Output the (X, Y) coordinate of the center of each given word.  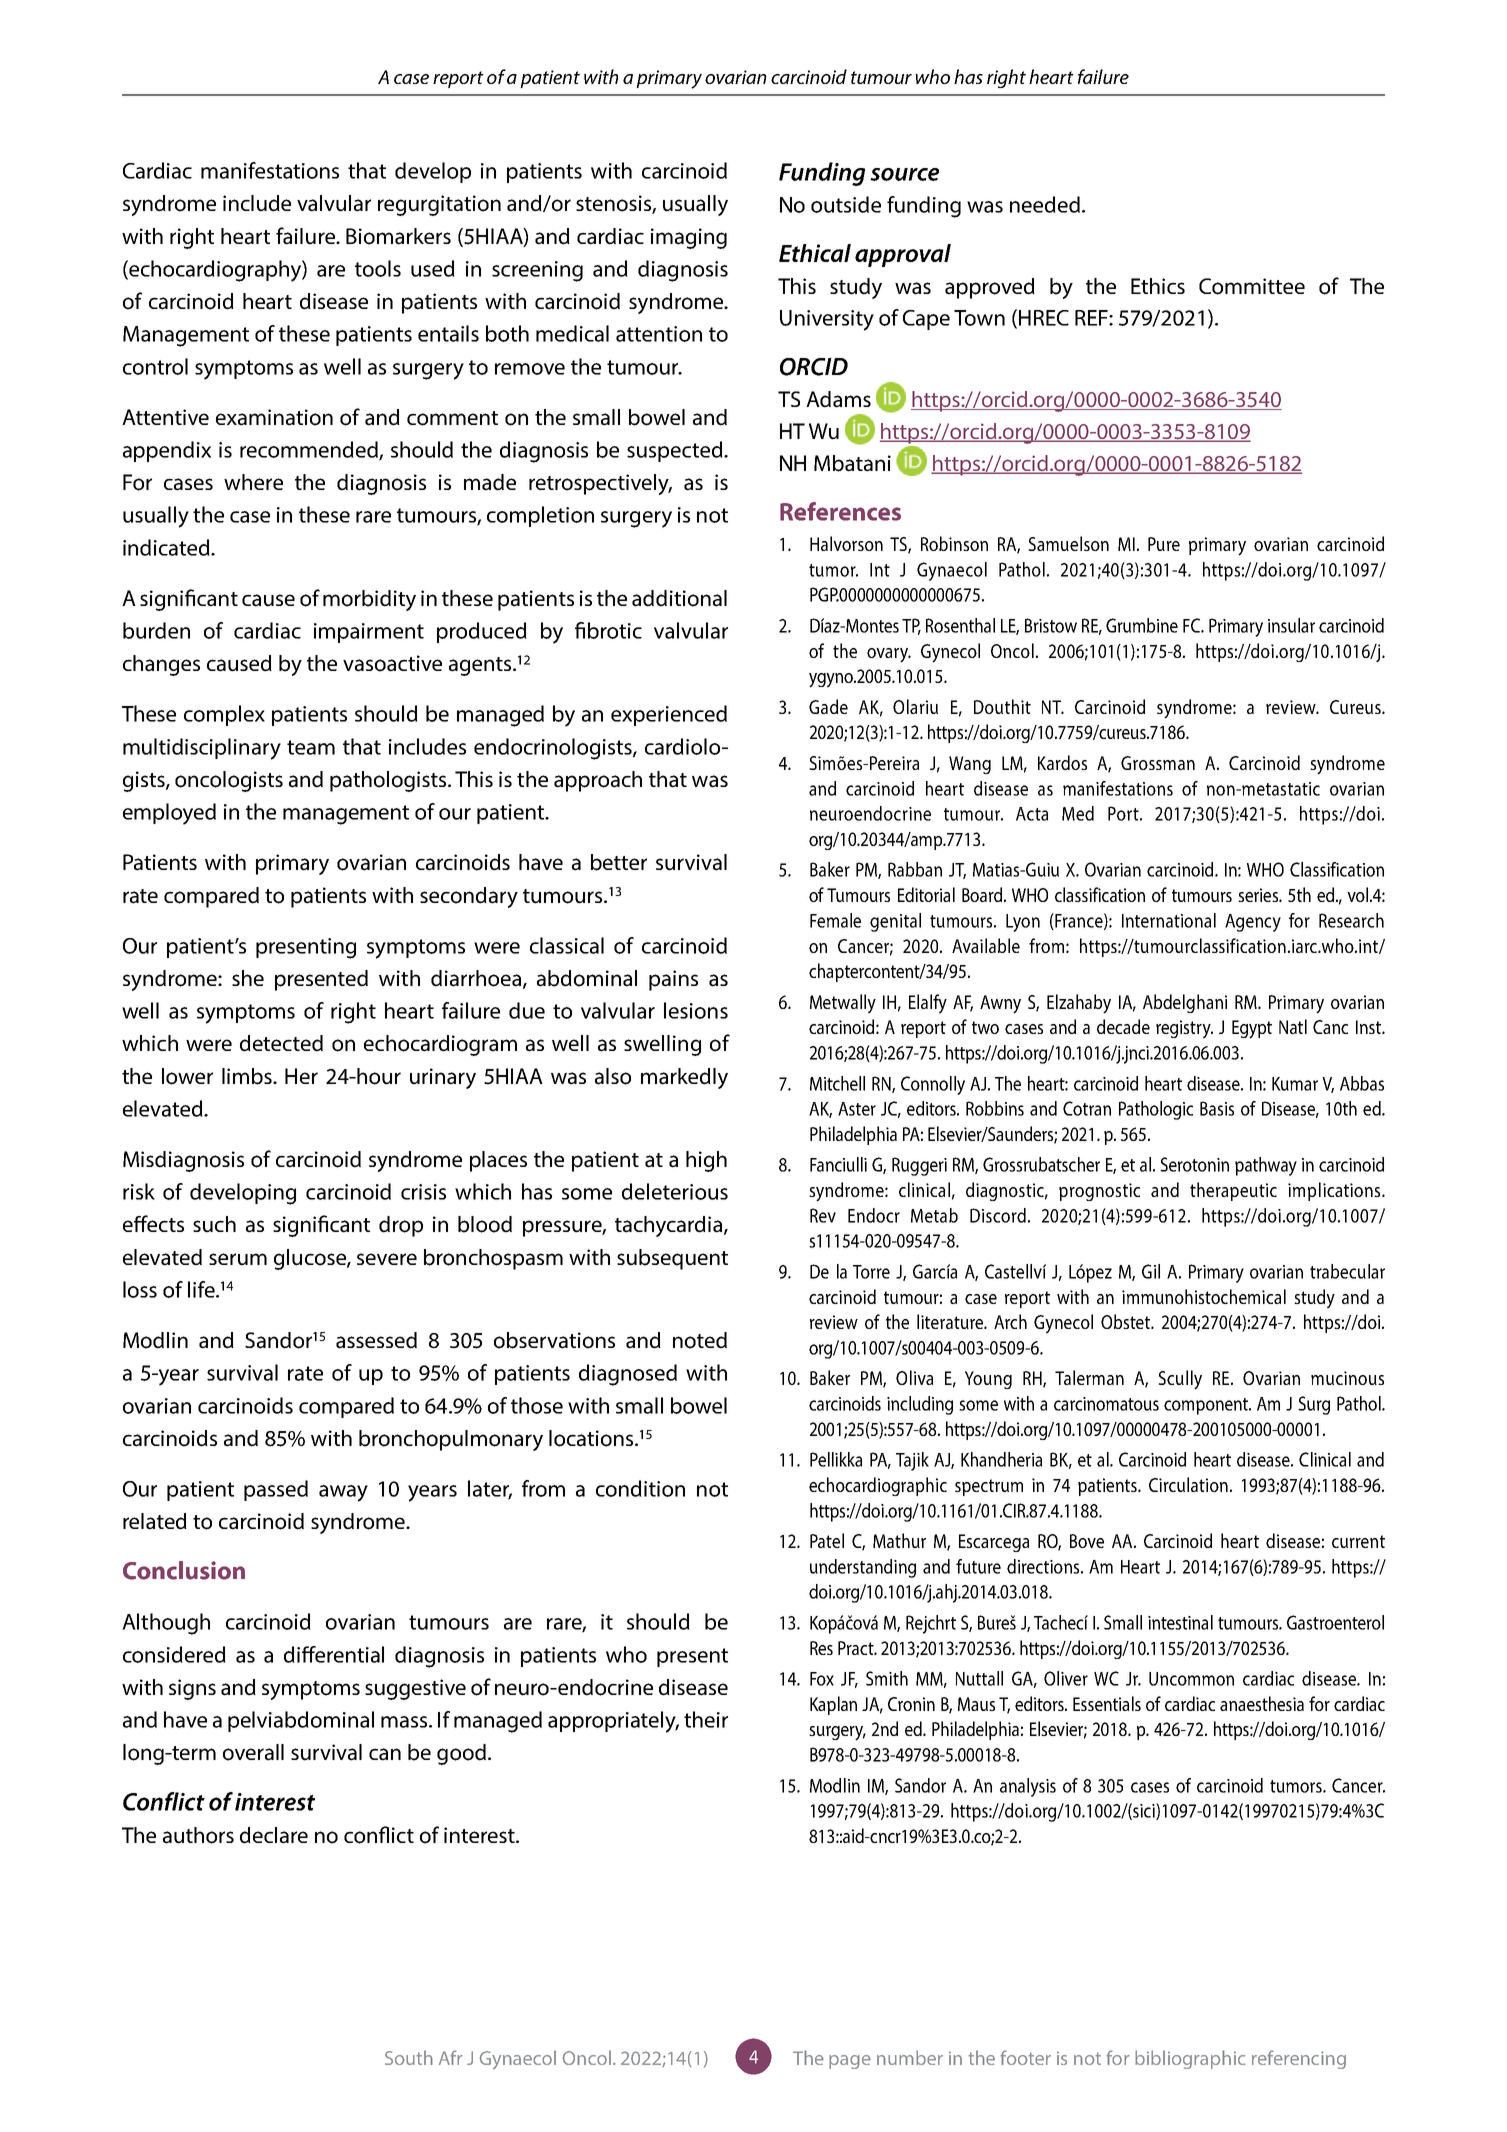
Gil (1151, 1271)
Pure (1164, 544)
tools (378, 268)
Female (835, 920)
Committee (1252, 286)
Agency (1253, 923)
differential (334, 1654)
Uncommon (1191, 1679)
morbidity (369, 600)
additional (679, 598)
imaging (689, 238)
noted (700, 1340)
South (409, 2057)
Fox (822, 1679)
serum (238, 1259)
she (248, 978)
